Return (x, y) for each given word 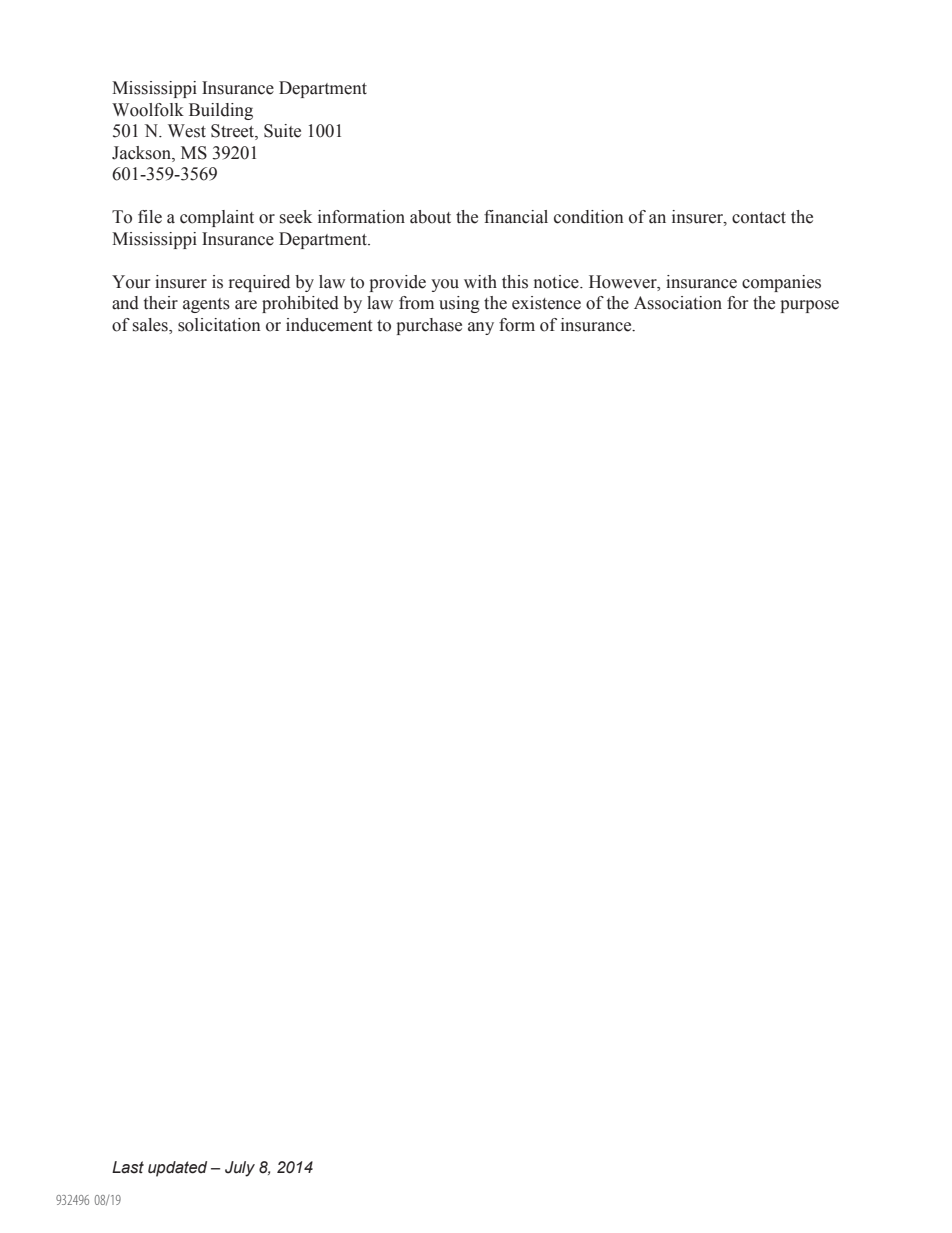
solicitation (219, 325)
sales (151, 325)
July (240, 1169)
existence (546, 303)
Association (678, 303)
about (430, 217)
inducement (329, 325)
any (481, 328)
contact (759, 218)
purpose (809, 306)
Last (128, 1167)
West (187, 131)
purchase (429, 326)
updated (177, 1169)
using (459, 304)
